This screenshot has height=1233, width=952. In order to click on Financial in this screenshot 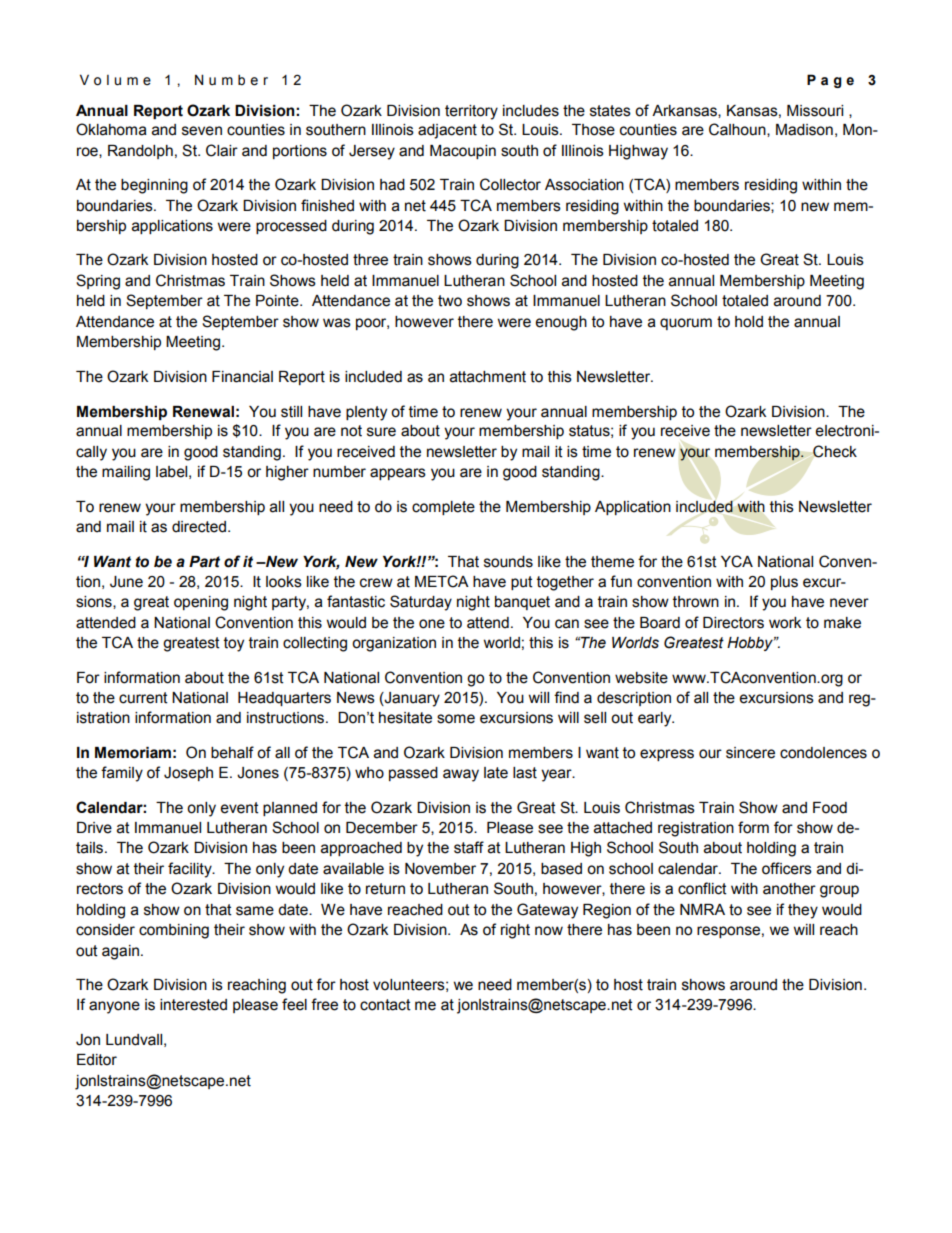, I will do `click(242, 377)`.
